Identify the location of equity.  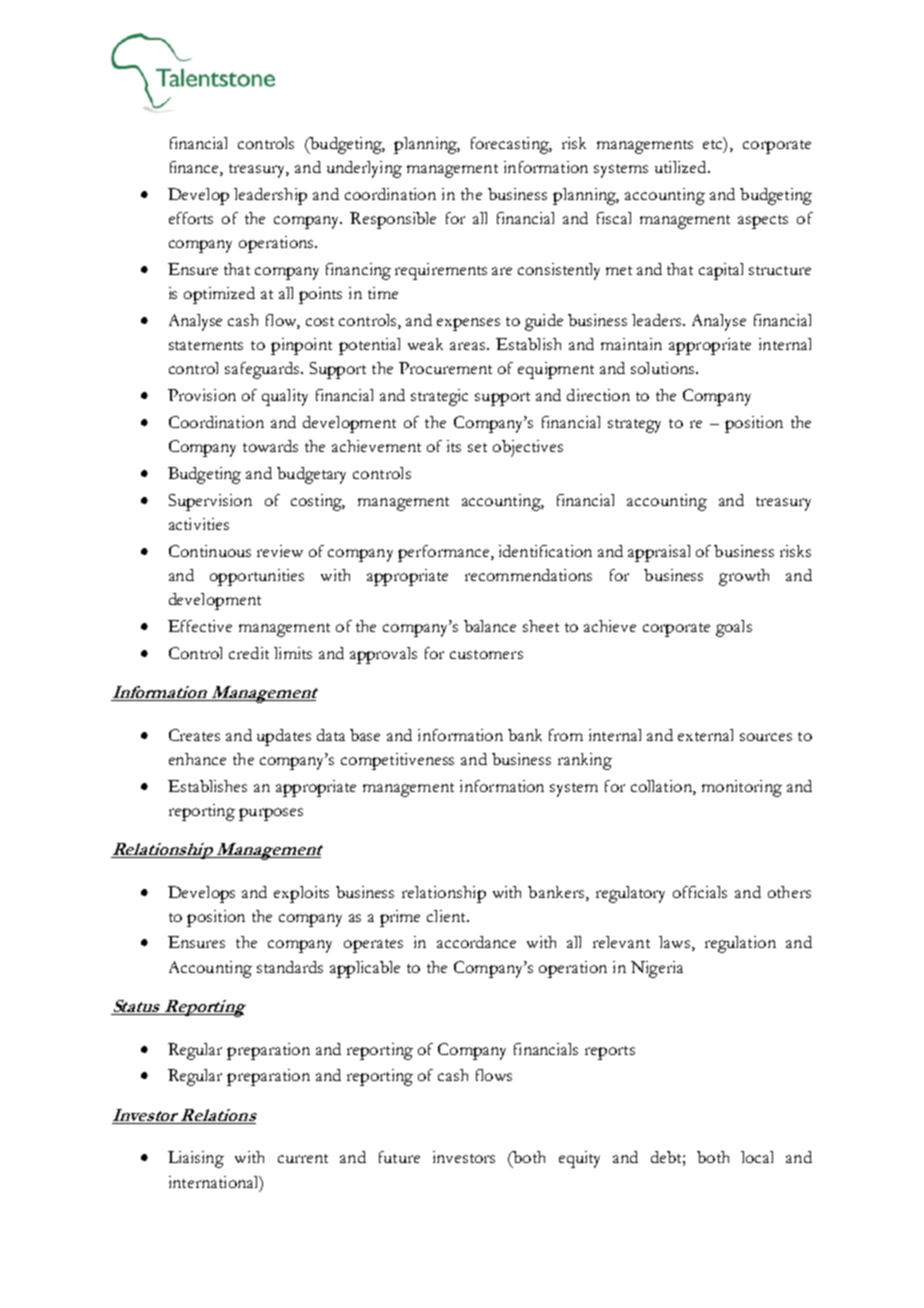
(579, 1159).
